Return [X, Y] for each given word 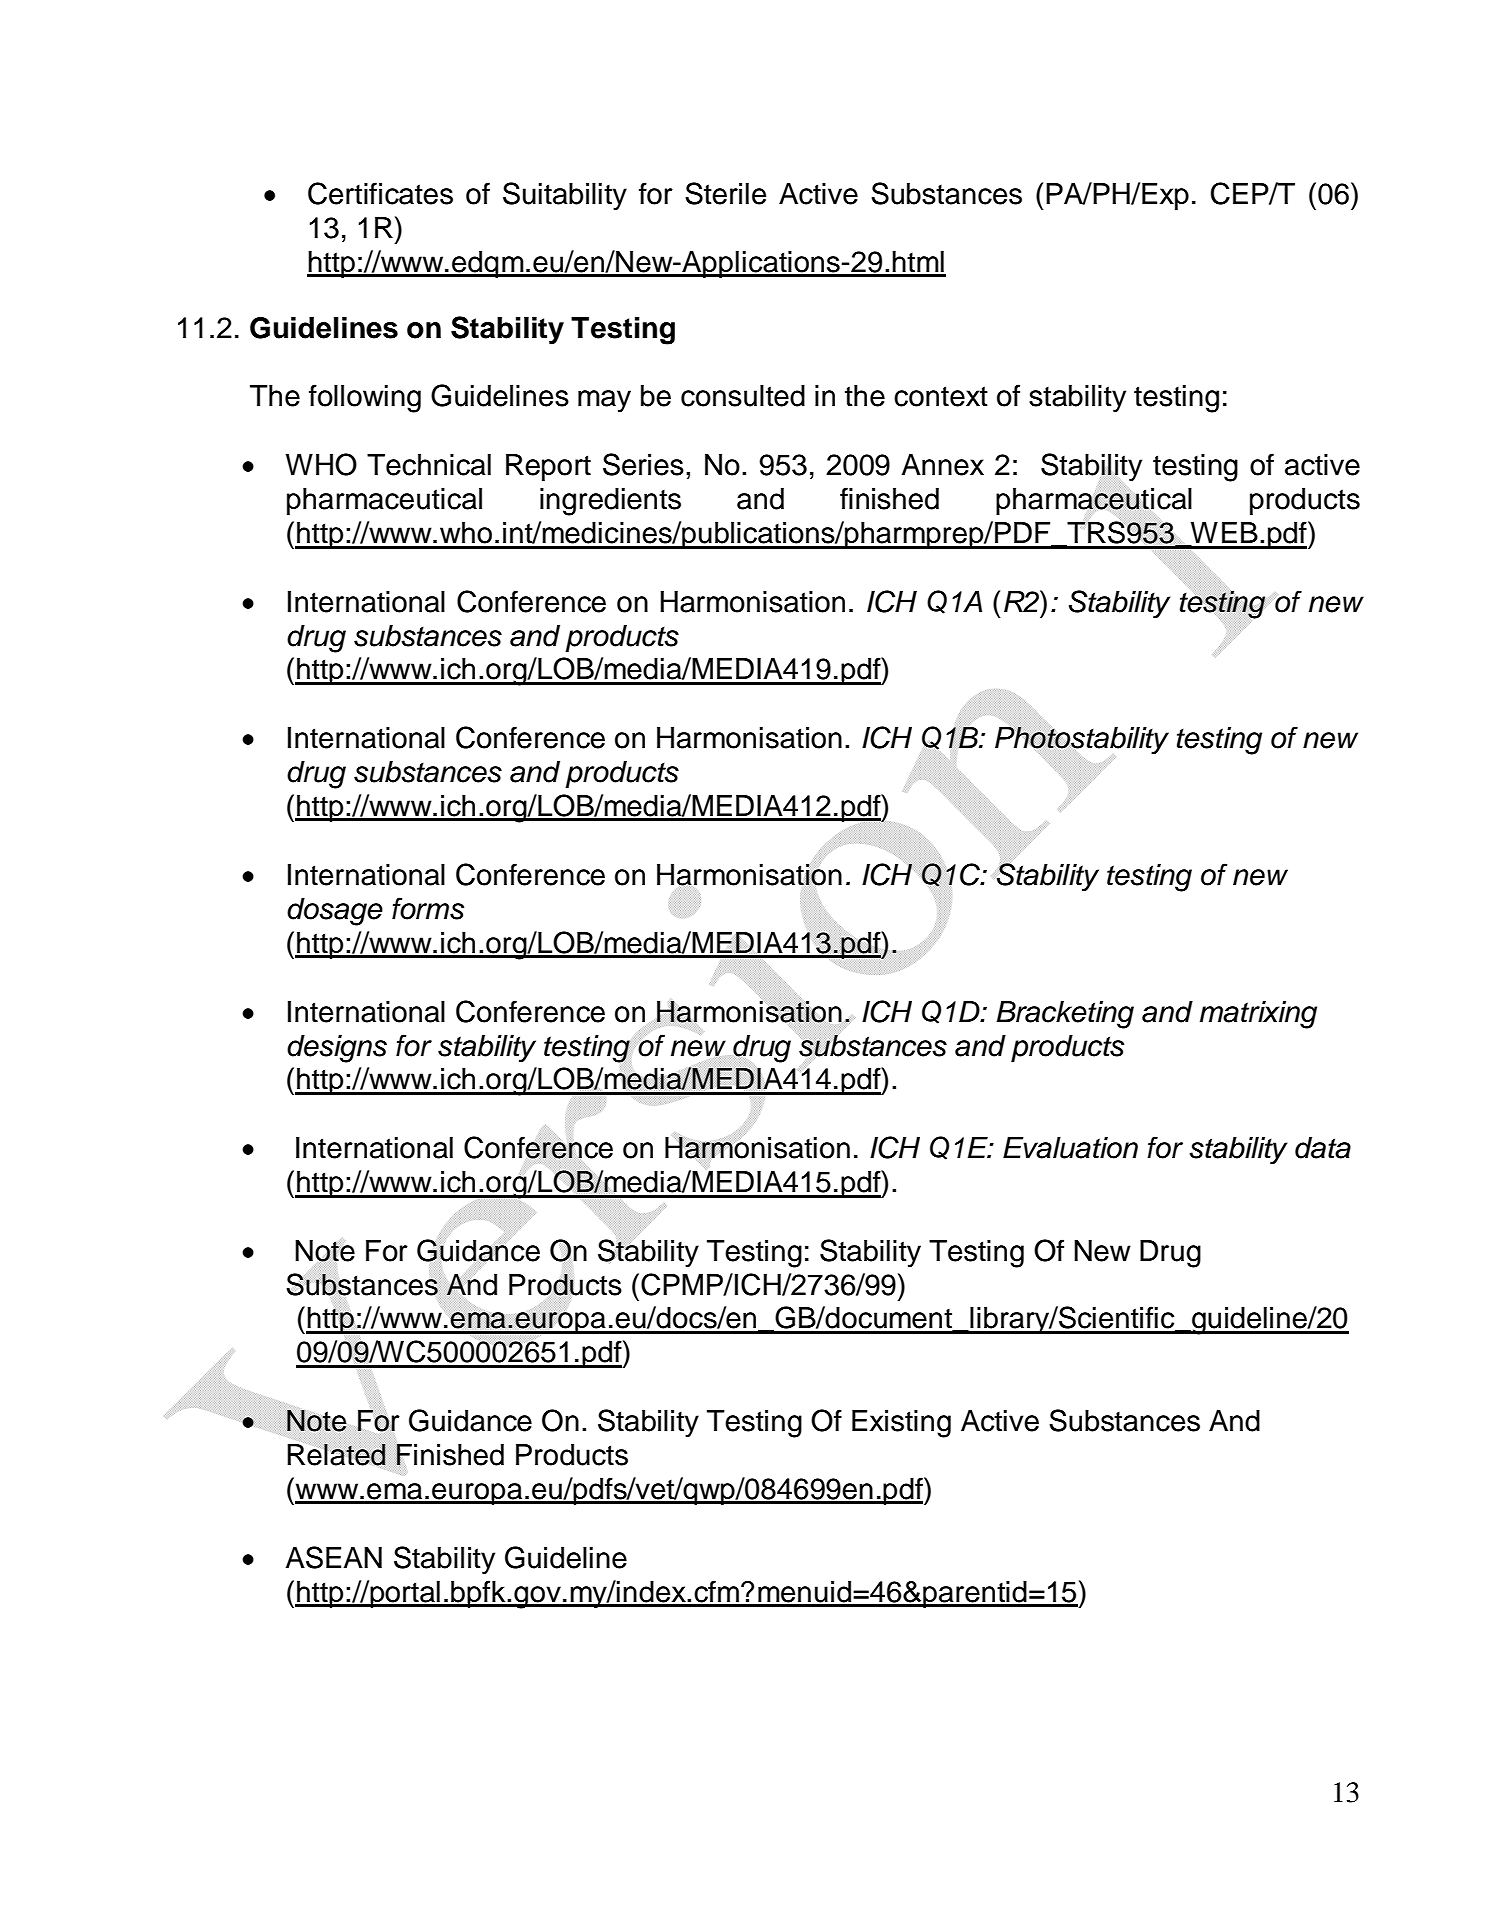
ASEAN [333, 1557]
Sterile [725, 193]
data [1323, 1148]
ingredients [610, 502]
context [941, 396]
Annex [942, 465]
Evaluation [1070, 1148]
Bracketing [1065, 1015]
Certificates [380, 193]
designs [337, 1049]
